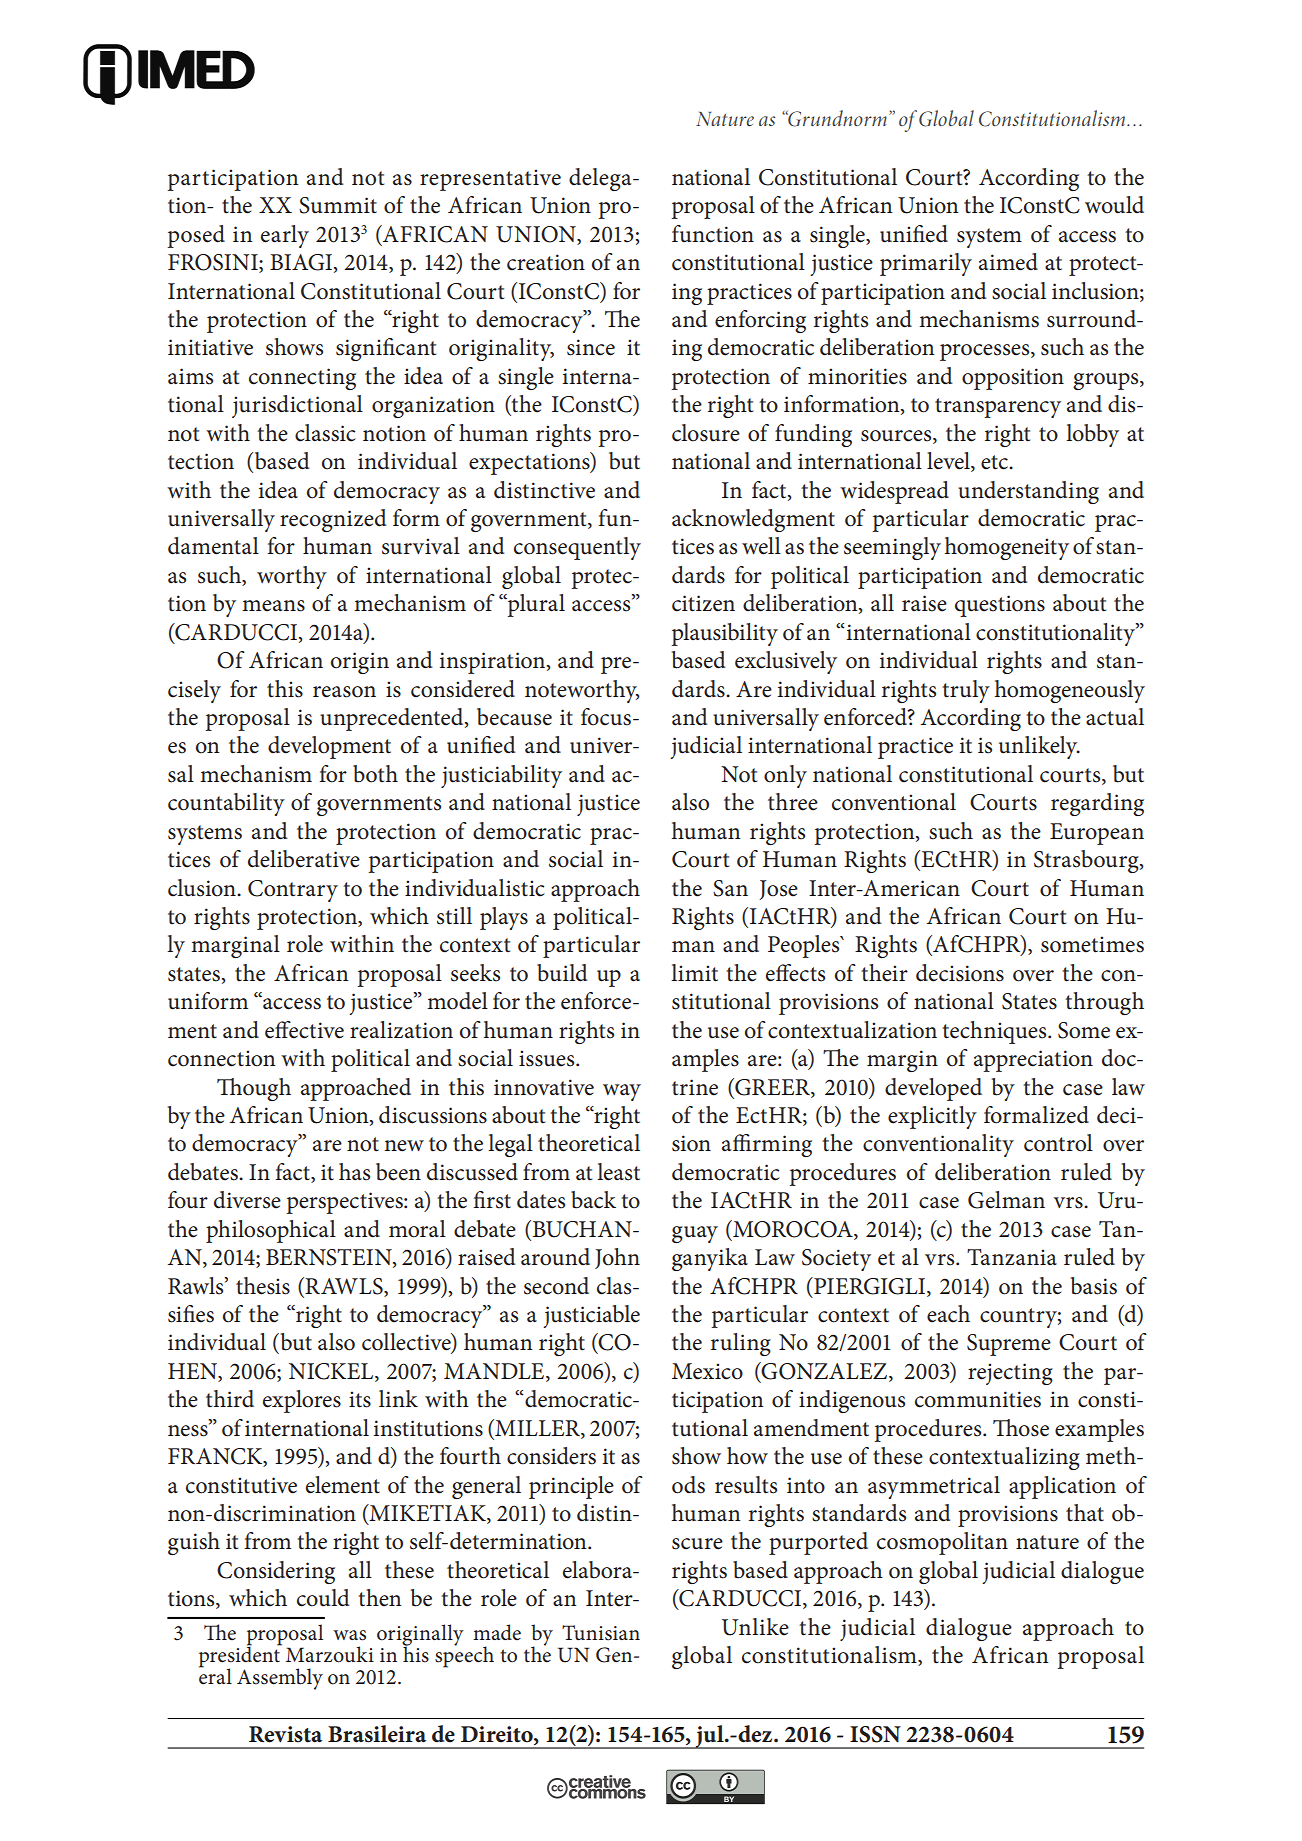  I want to click on Tunisian, so click(601, 1633).
